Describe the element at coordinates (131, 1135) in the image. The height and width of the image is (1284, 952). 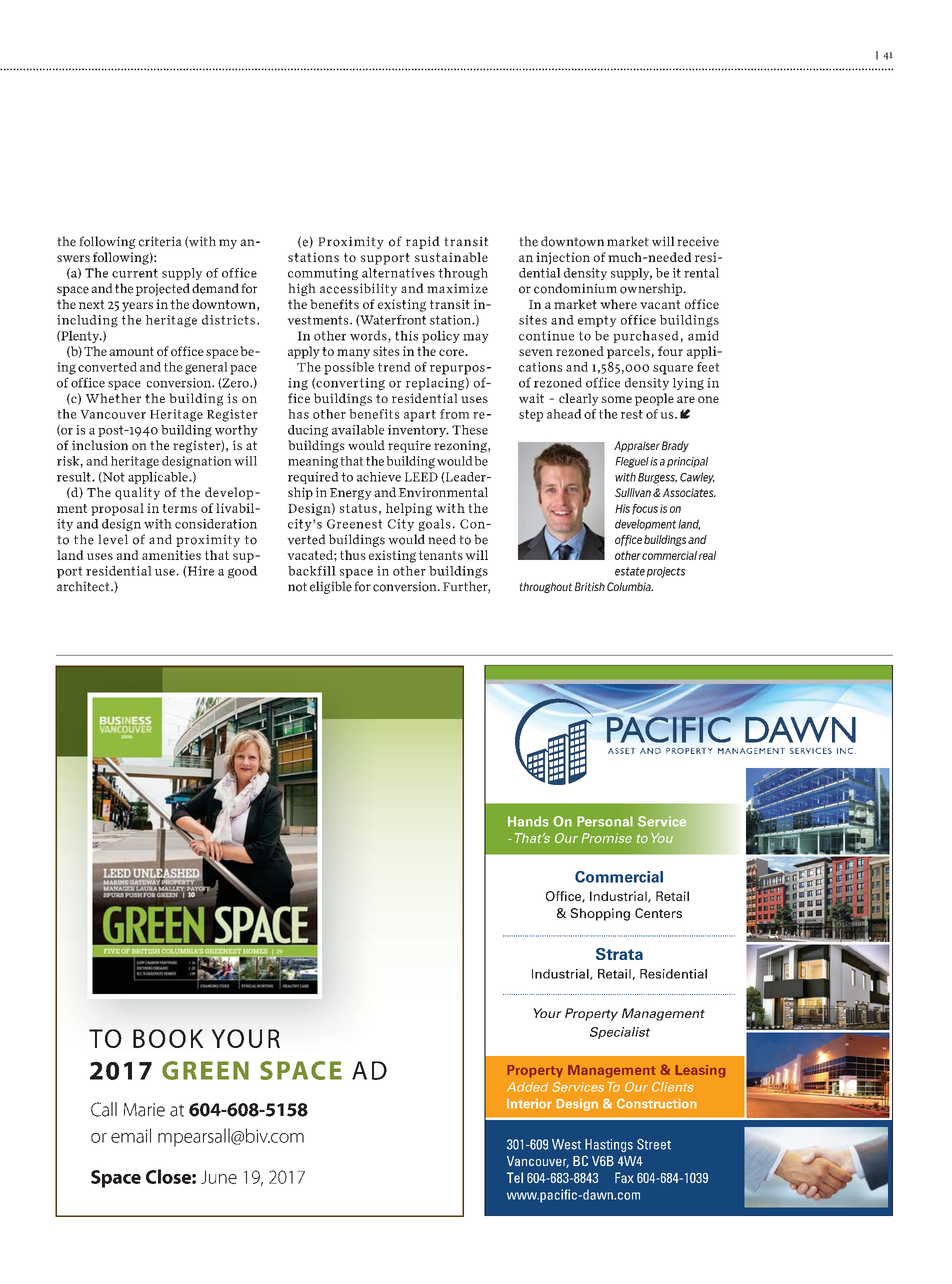
I see `email` at that location.
